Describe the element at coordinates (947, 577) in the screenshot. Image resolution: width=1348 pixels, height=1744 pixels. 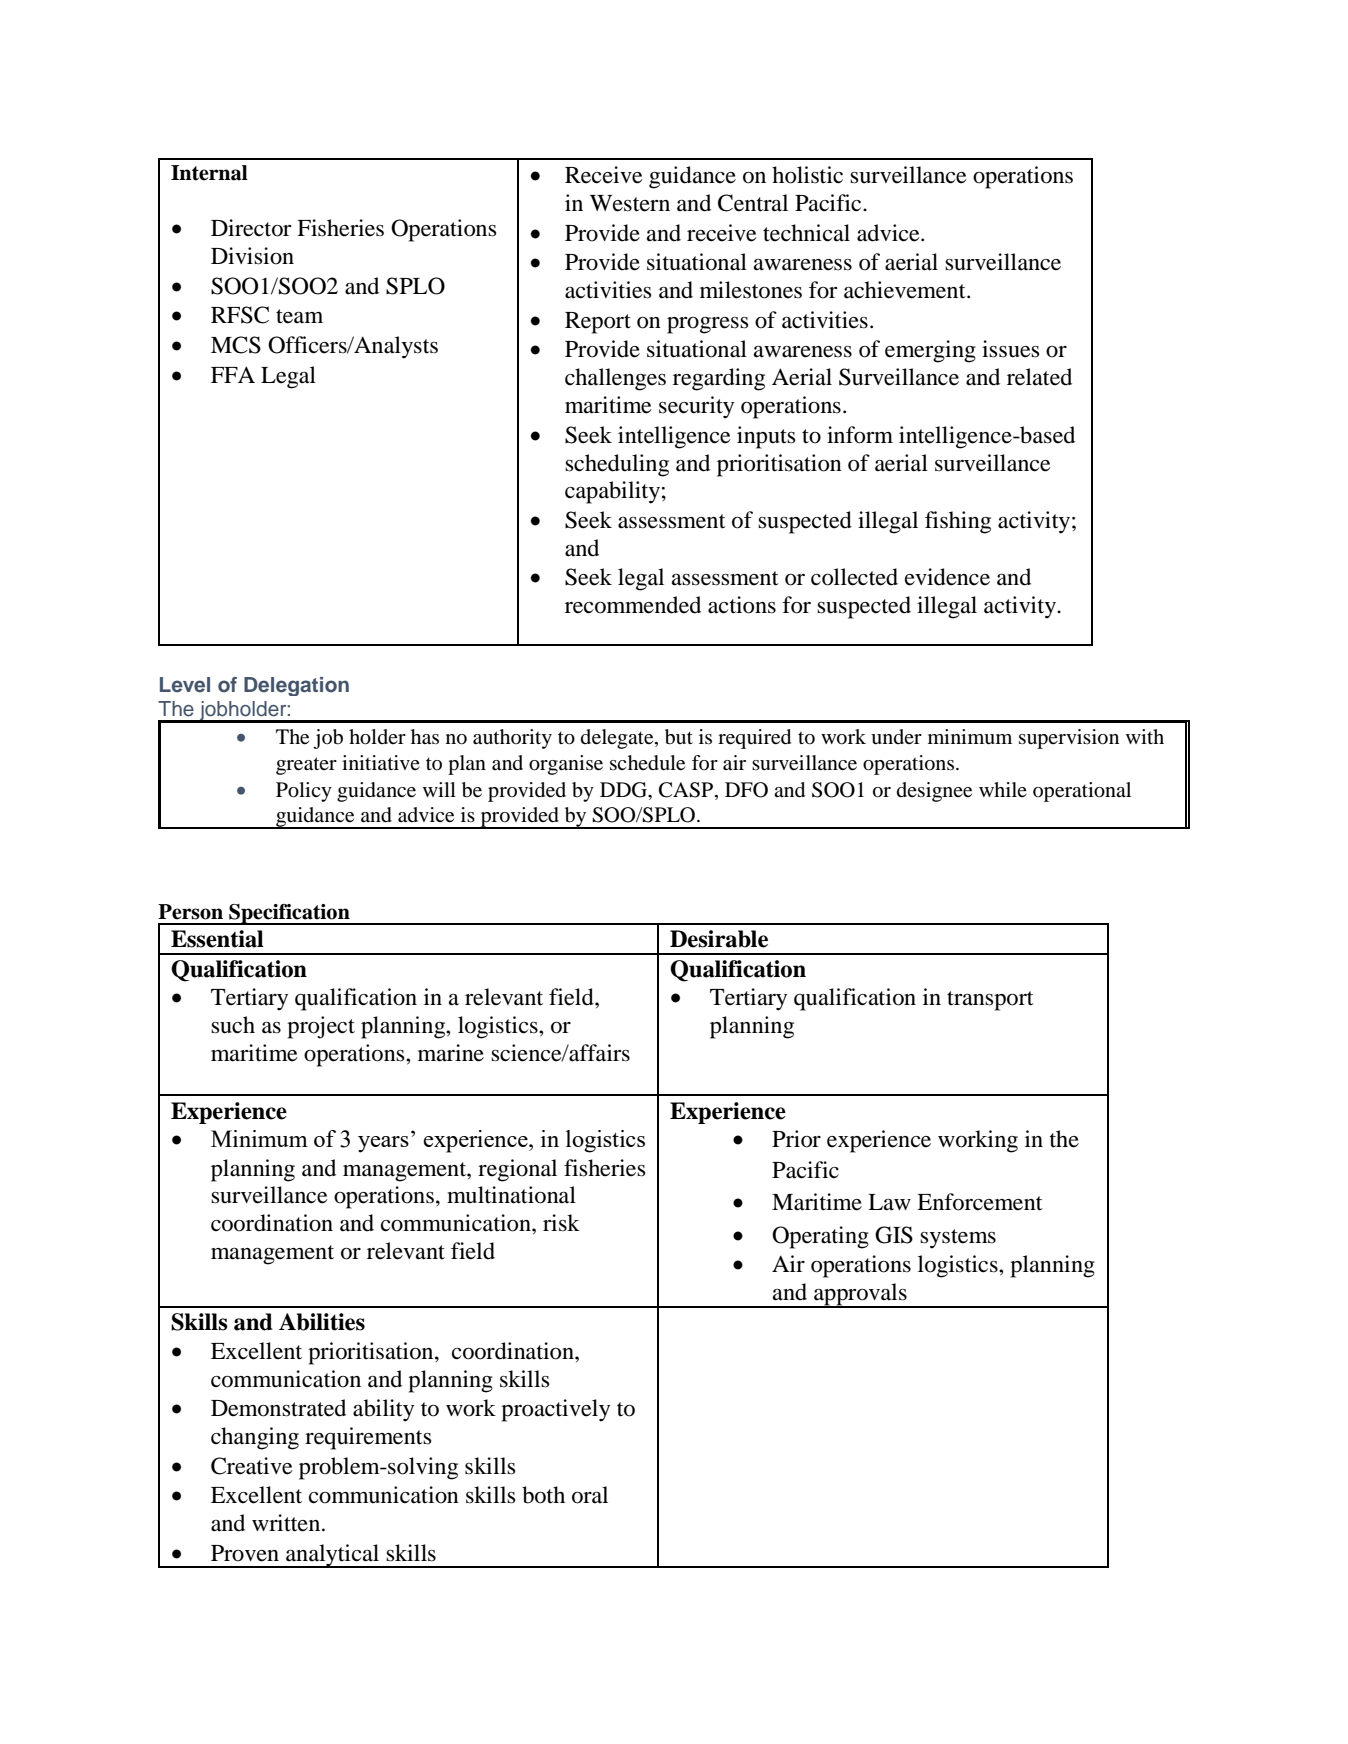
I see `evidence` at that location.
